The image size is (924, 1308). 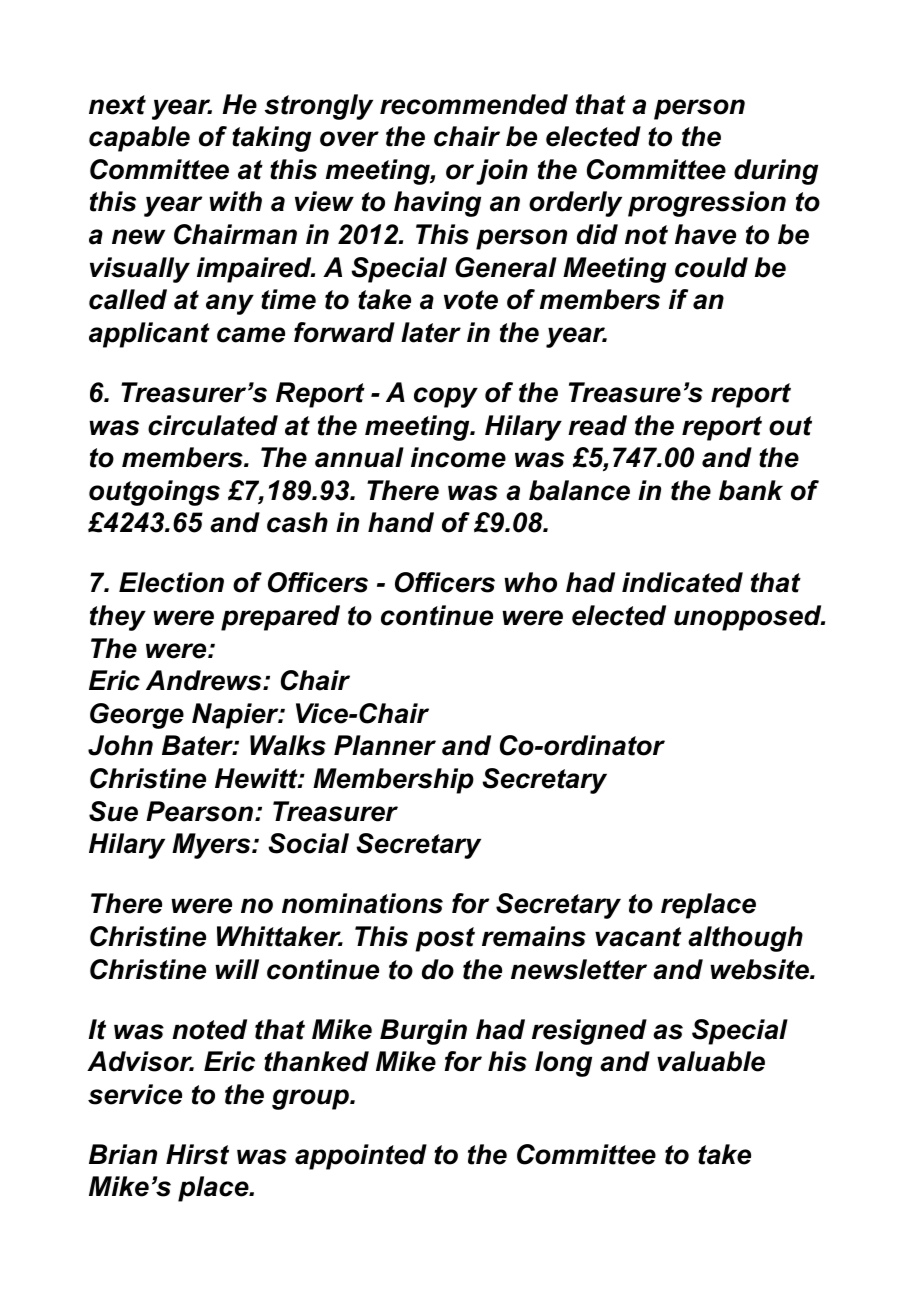 I want to click on valuable, so click(x=711, y=1061).
